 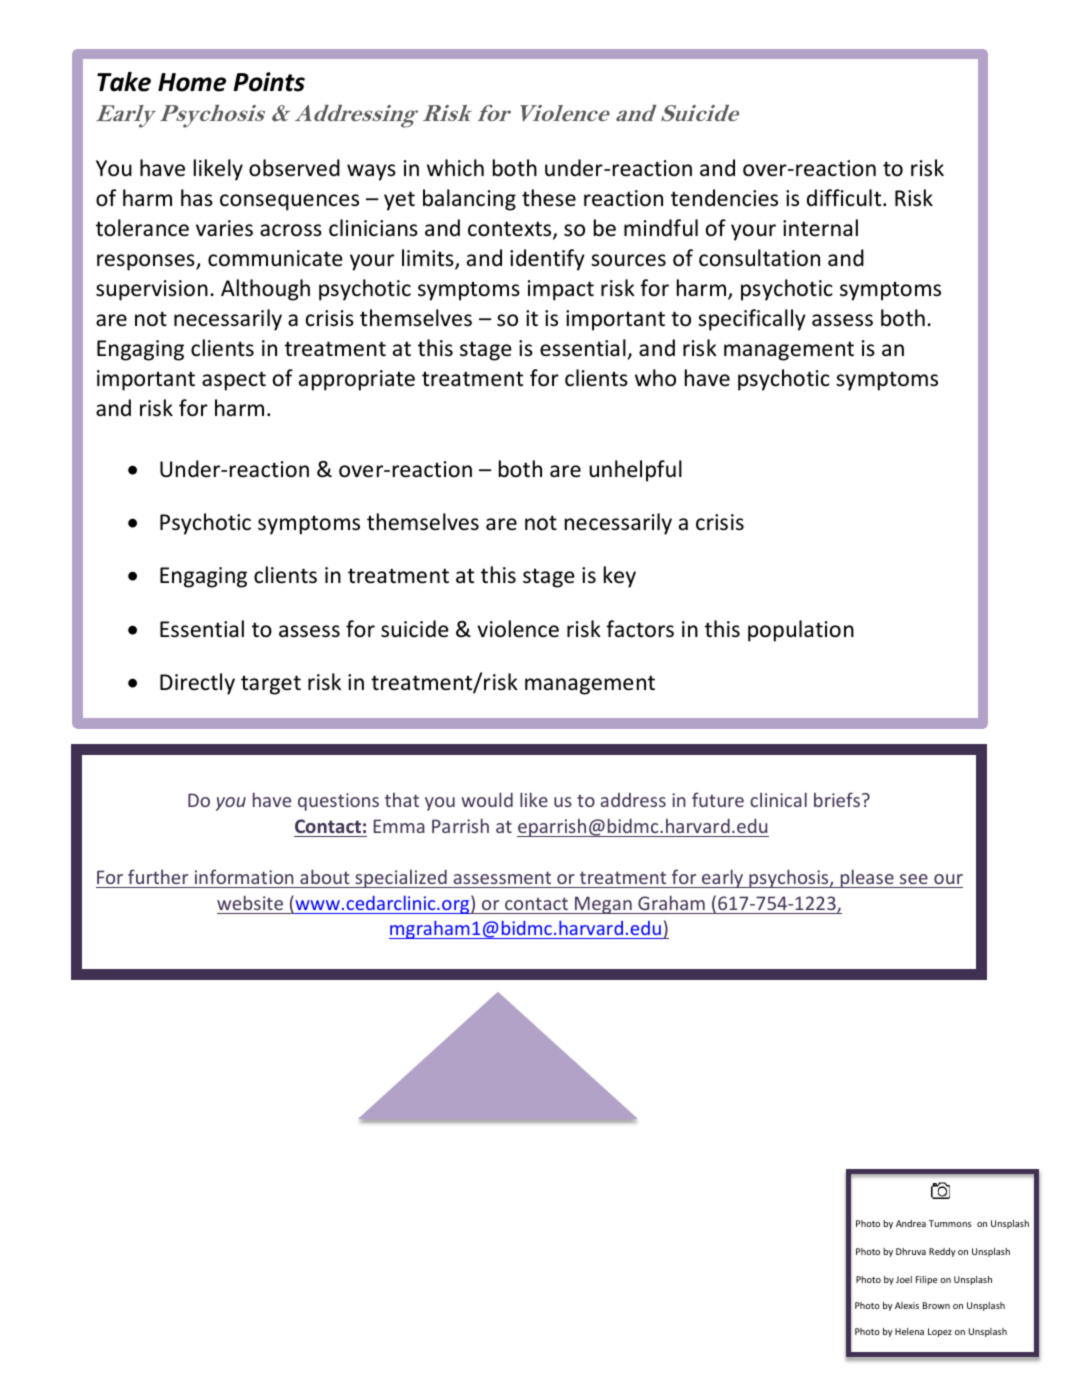 I want to click on Directly, so click(x=197, y=684).
